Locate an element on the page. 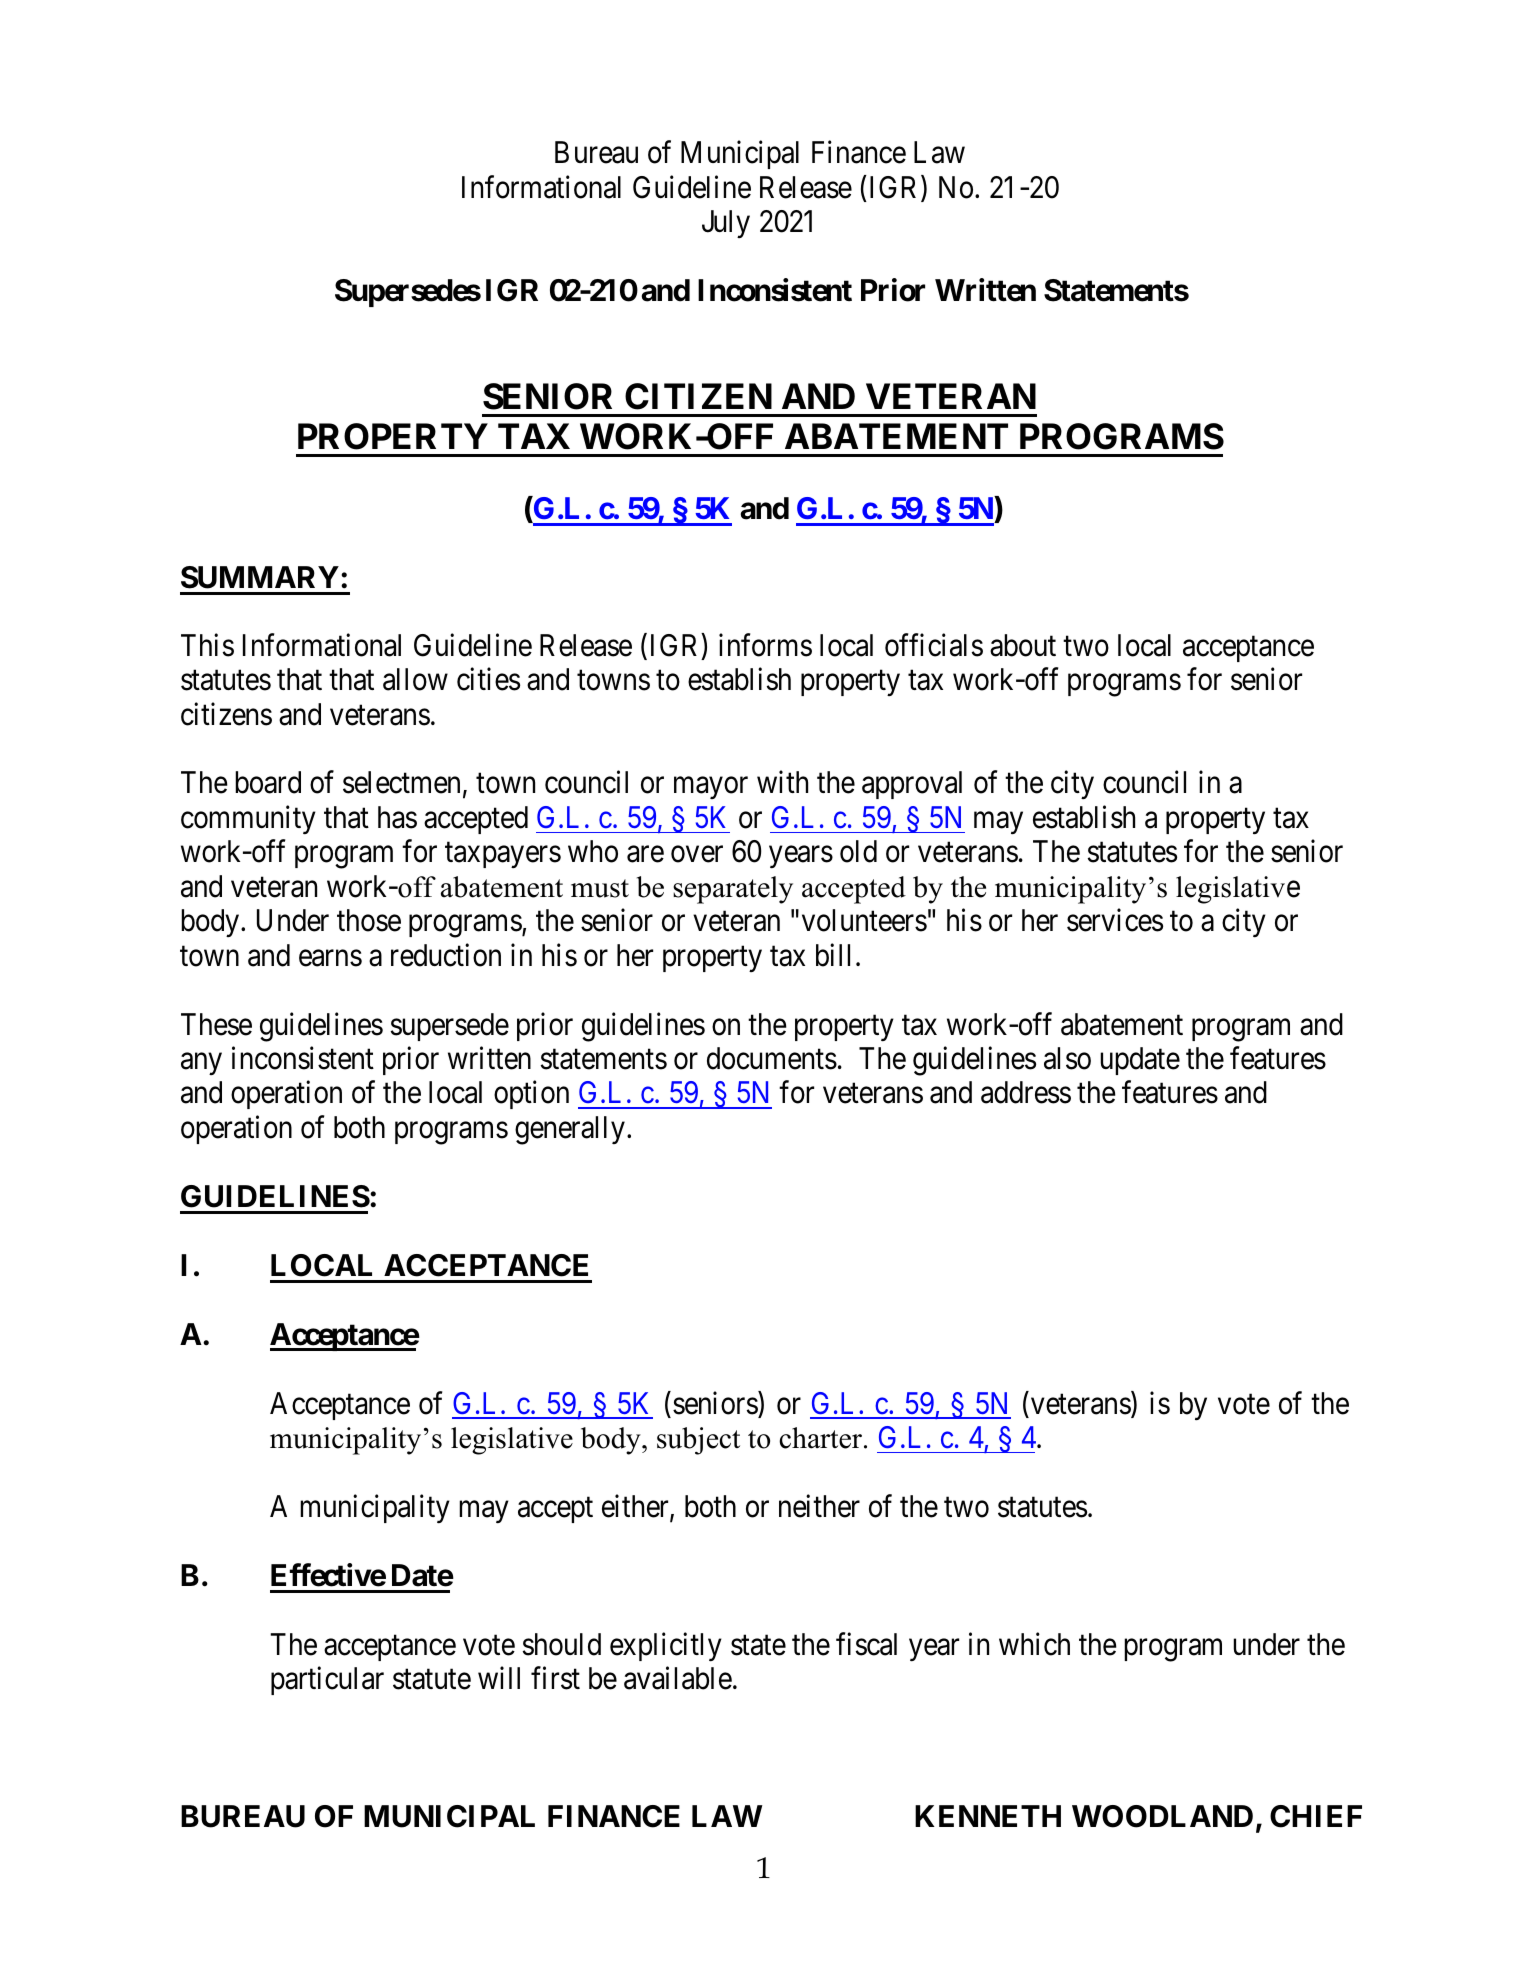  particular is located at coordinates (327, 1681).
